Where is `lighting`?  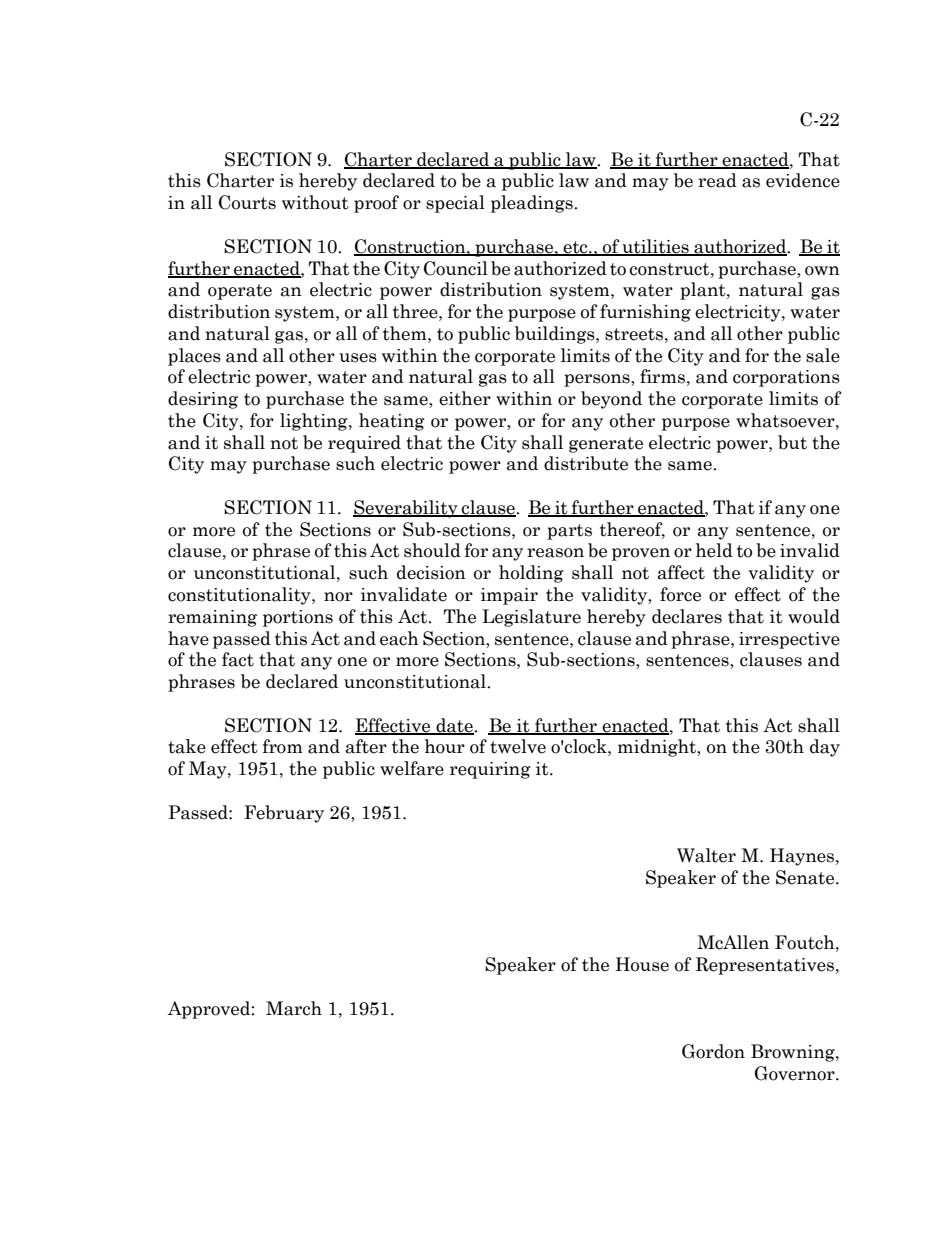
lighting is located at coordinates (315, 422).
